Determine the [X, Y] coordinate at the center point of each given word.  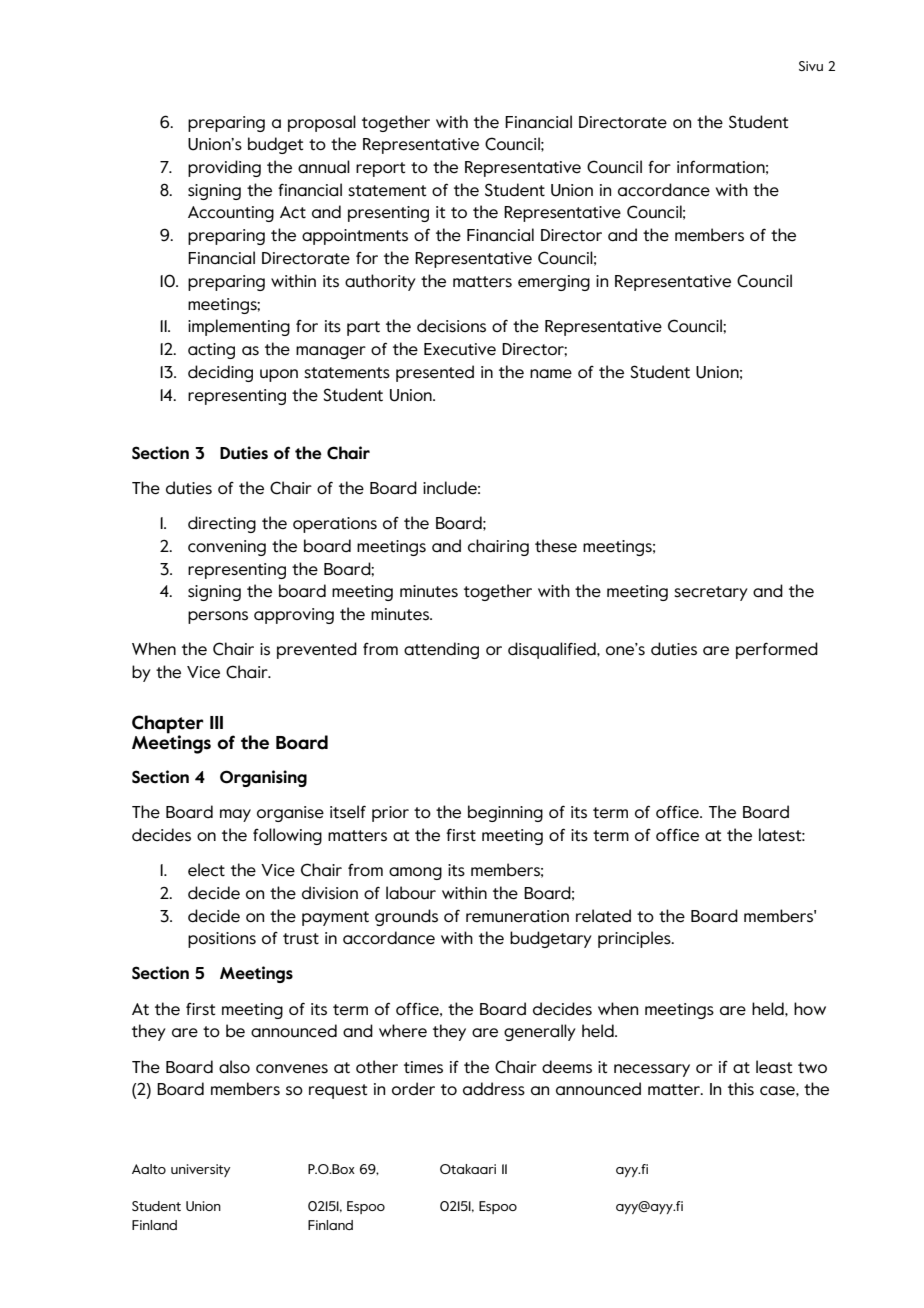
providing [224, 168]
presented [435, 373]
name [551, 374]
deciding [220, 373]
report [380, 169]
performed [777, 650]
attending [441, 650]
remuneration [517, 916]
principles [635, 939]
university [201, 1170]
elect [206, 870]
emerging [554, 283]
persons [218, 617]
